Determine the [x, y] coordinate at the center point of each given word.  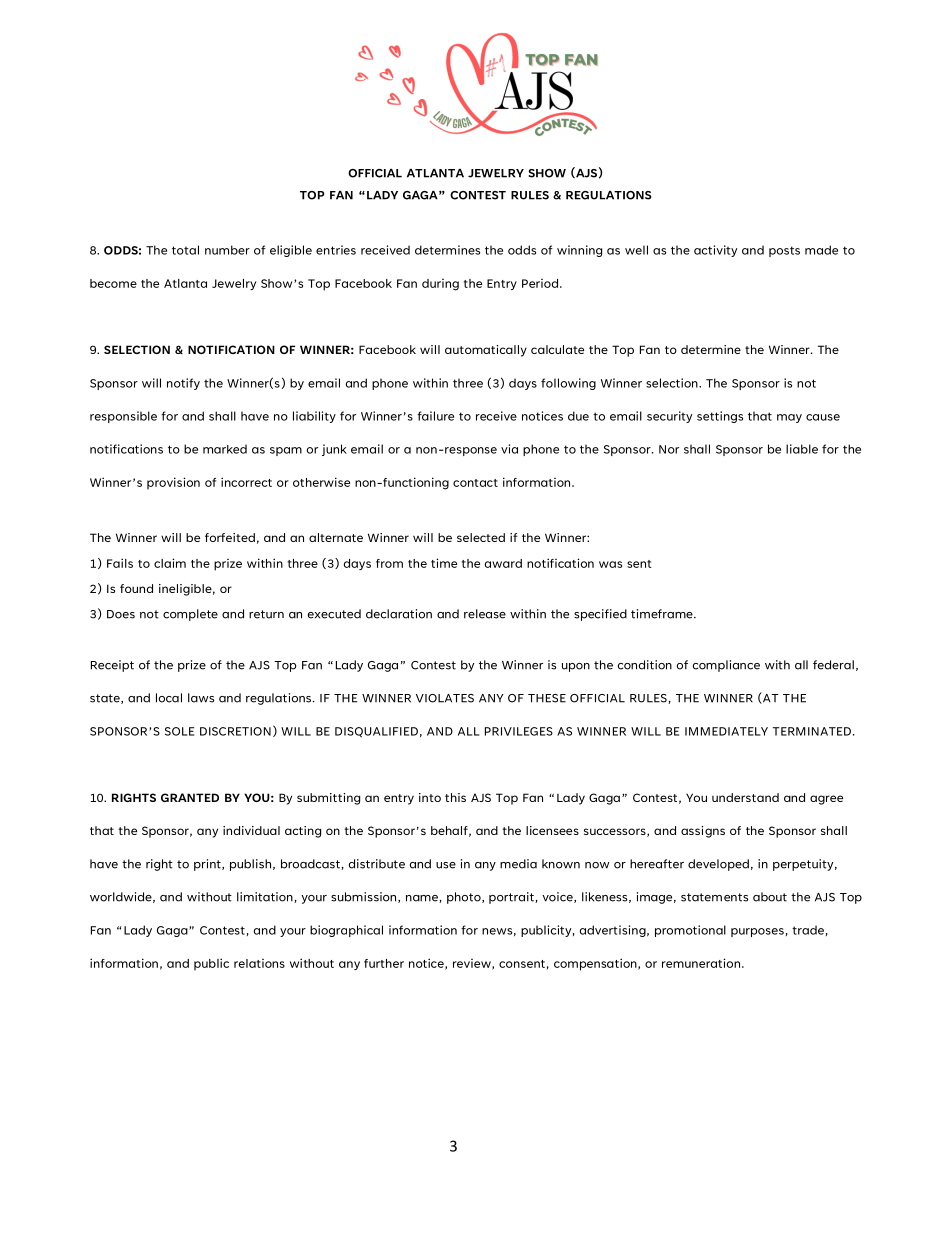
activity [715, 251]
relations [259, 963]
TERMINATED [812, 731]
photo [465, 898]
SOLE [179, 731]
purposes [757, 932]
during [440, 285]
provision [173, 483]
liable [802, 449]
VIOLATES [445, 698]
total [185, 250]
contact [475, 483]
